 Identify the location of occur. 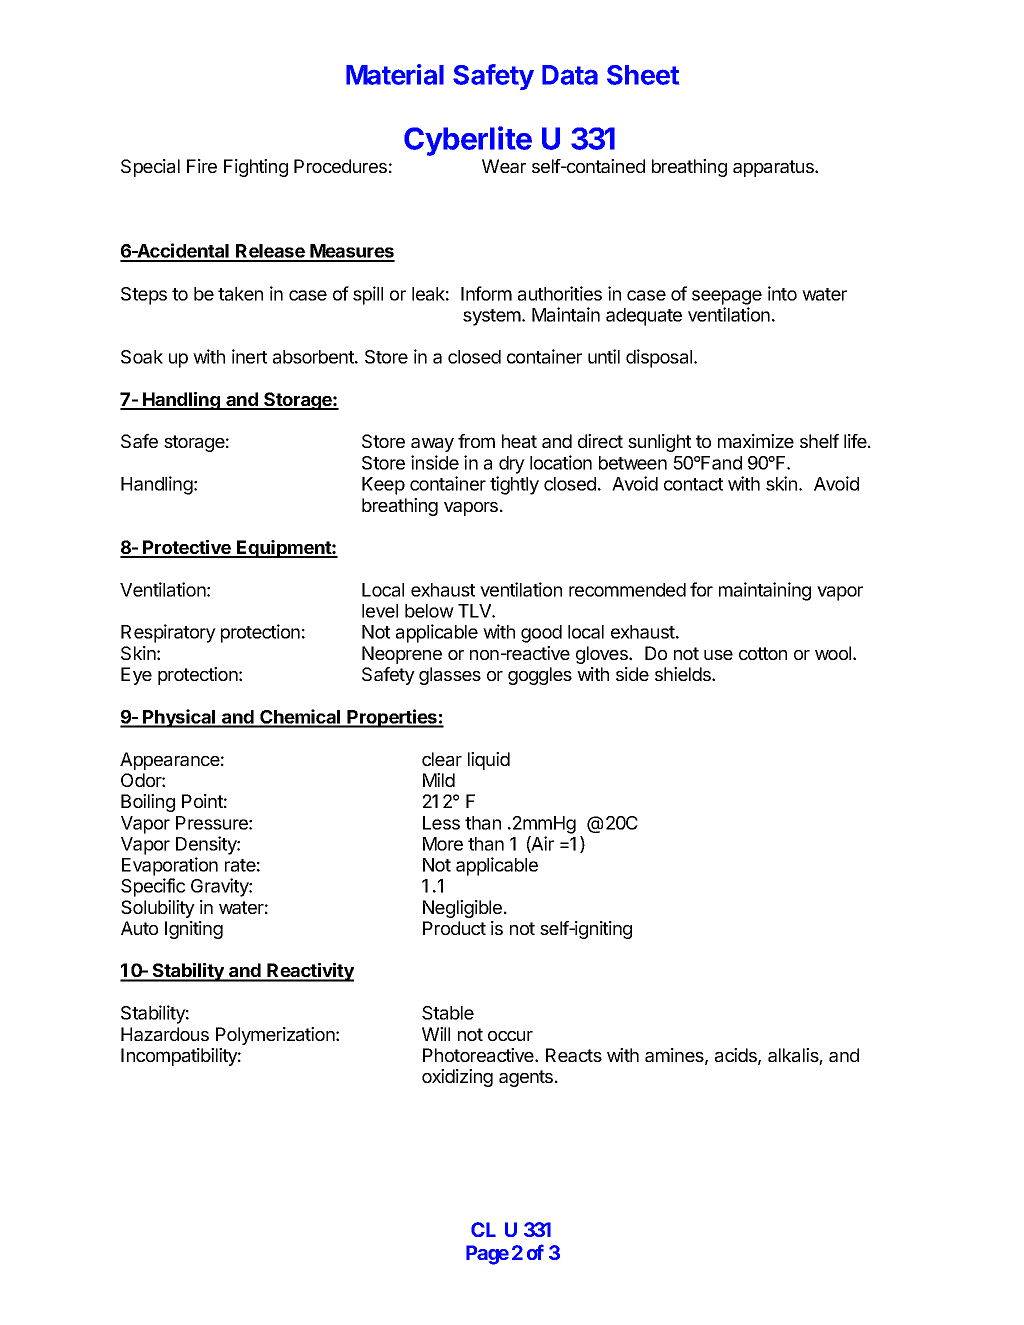
(510, 1036).
